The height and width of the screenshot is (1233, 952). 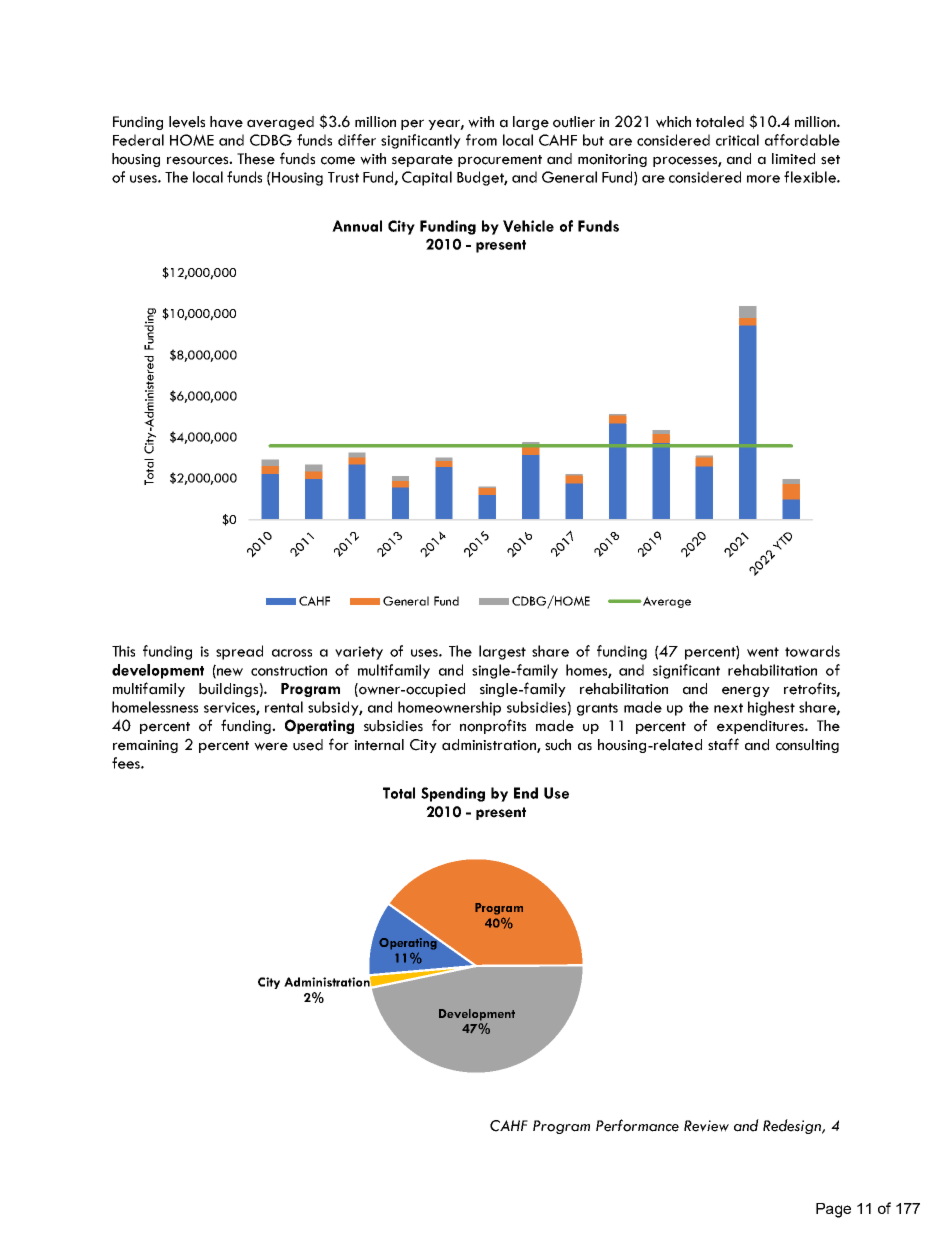 What do you see at coordinates (453, 794) in the screenshot?
I see `Spending` at bounding box center [453, 794].
